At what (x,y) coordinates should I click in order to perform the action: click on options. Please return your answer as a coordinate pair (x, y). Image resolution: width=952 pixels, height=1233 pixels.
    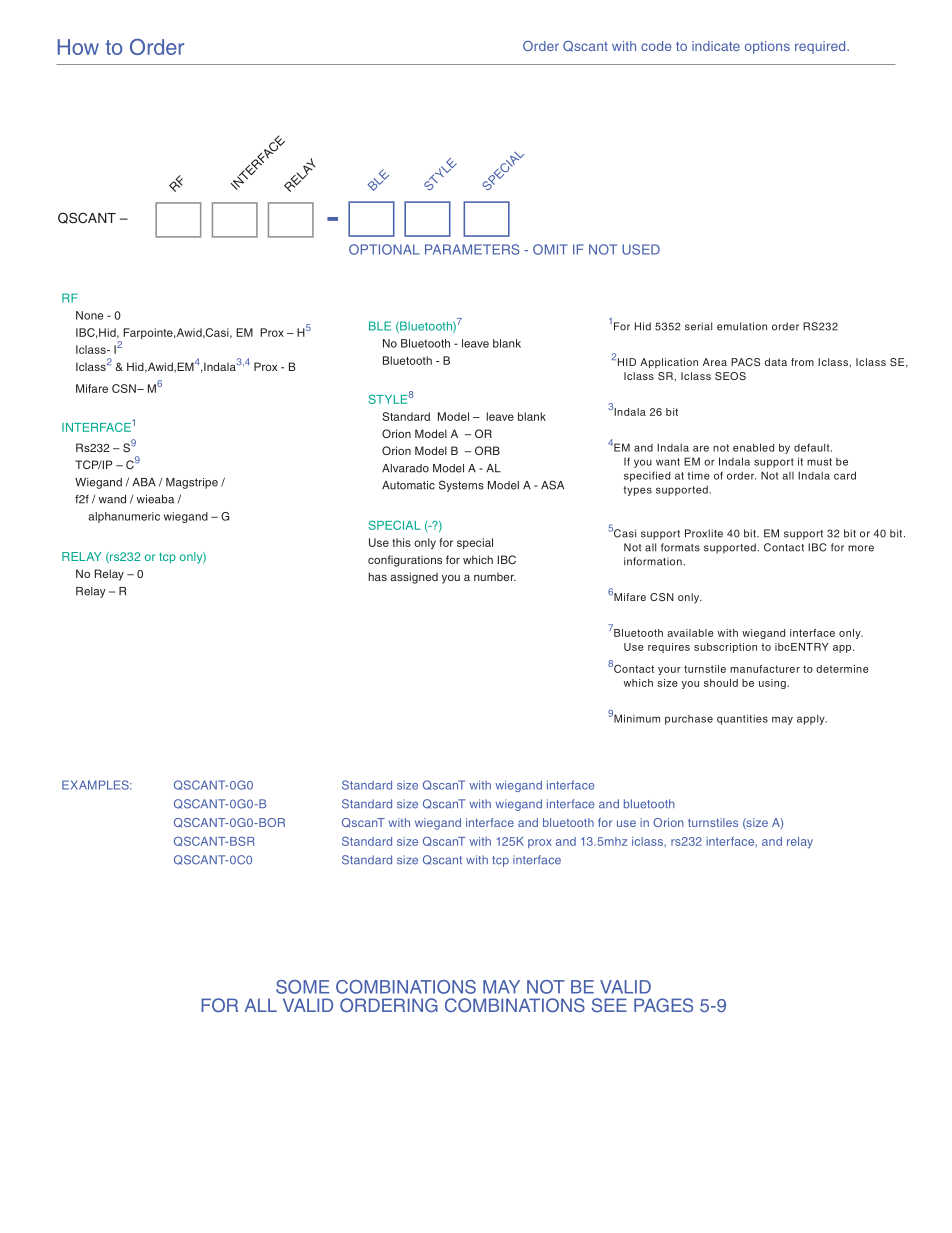
    Looking at the image, I should click on (767, 47).
